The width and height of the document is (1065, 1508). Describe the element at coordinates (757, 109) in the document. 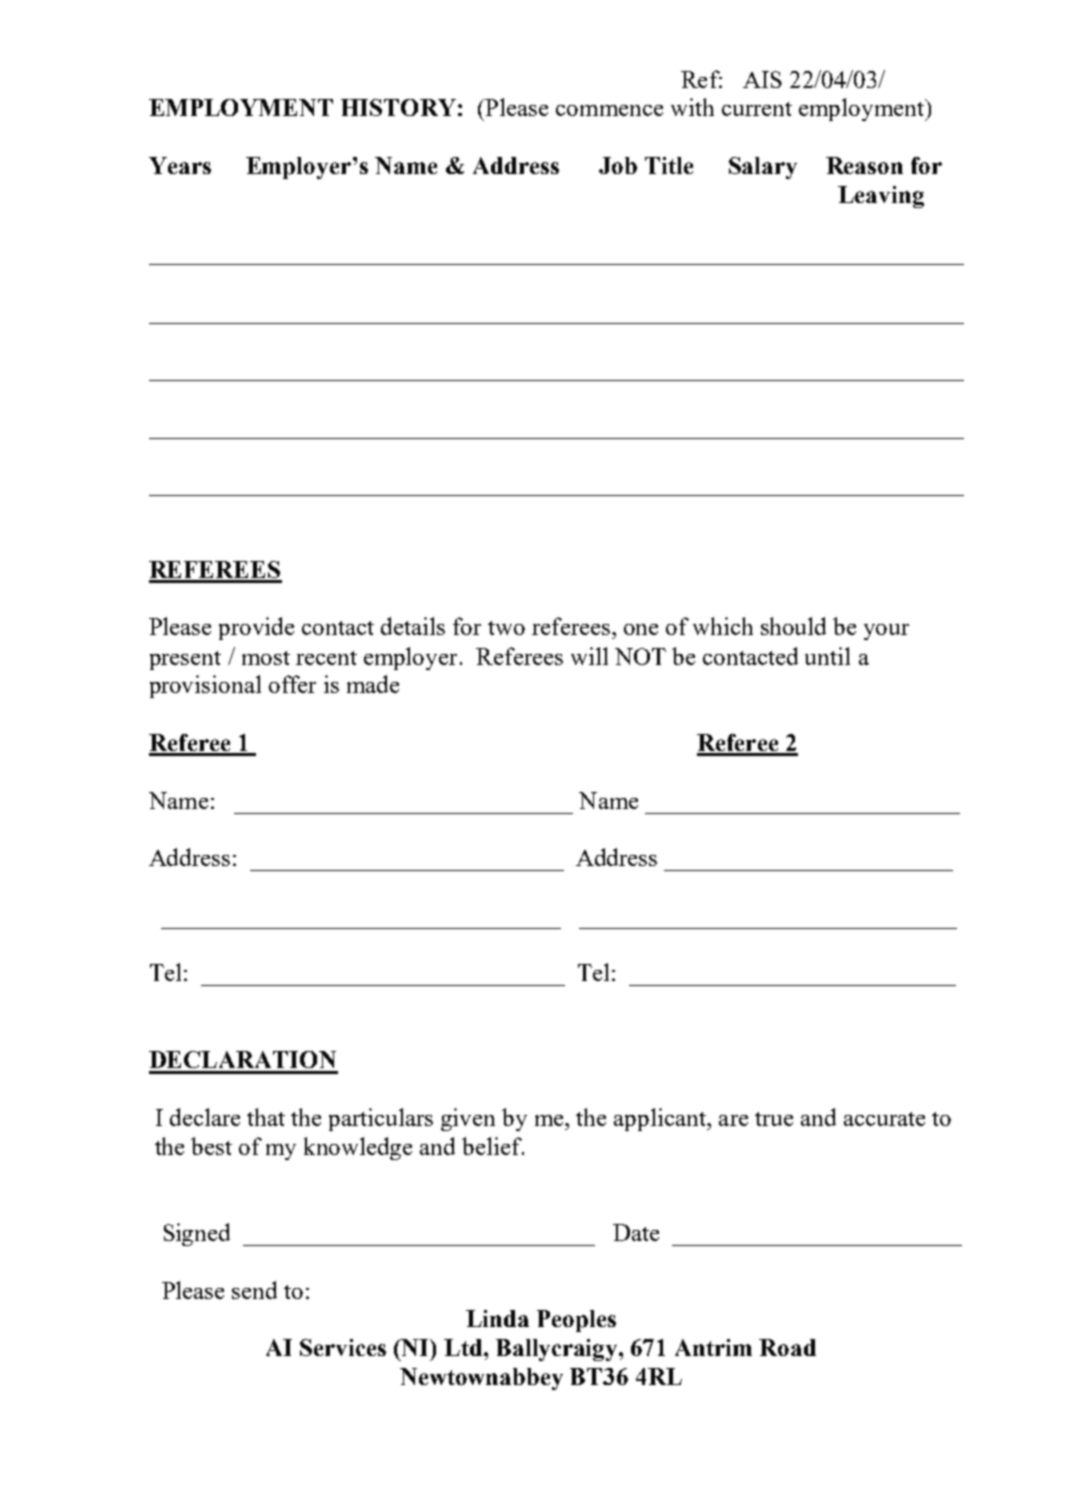

I see `current` at that location.
